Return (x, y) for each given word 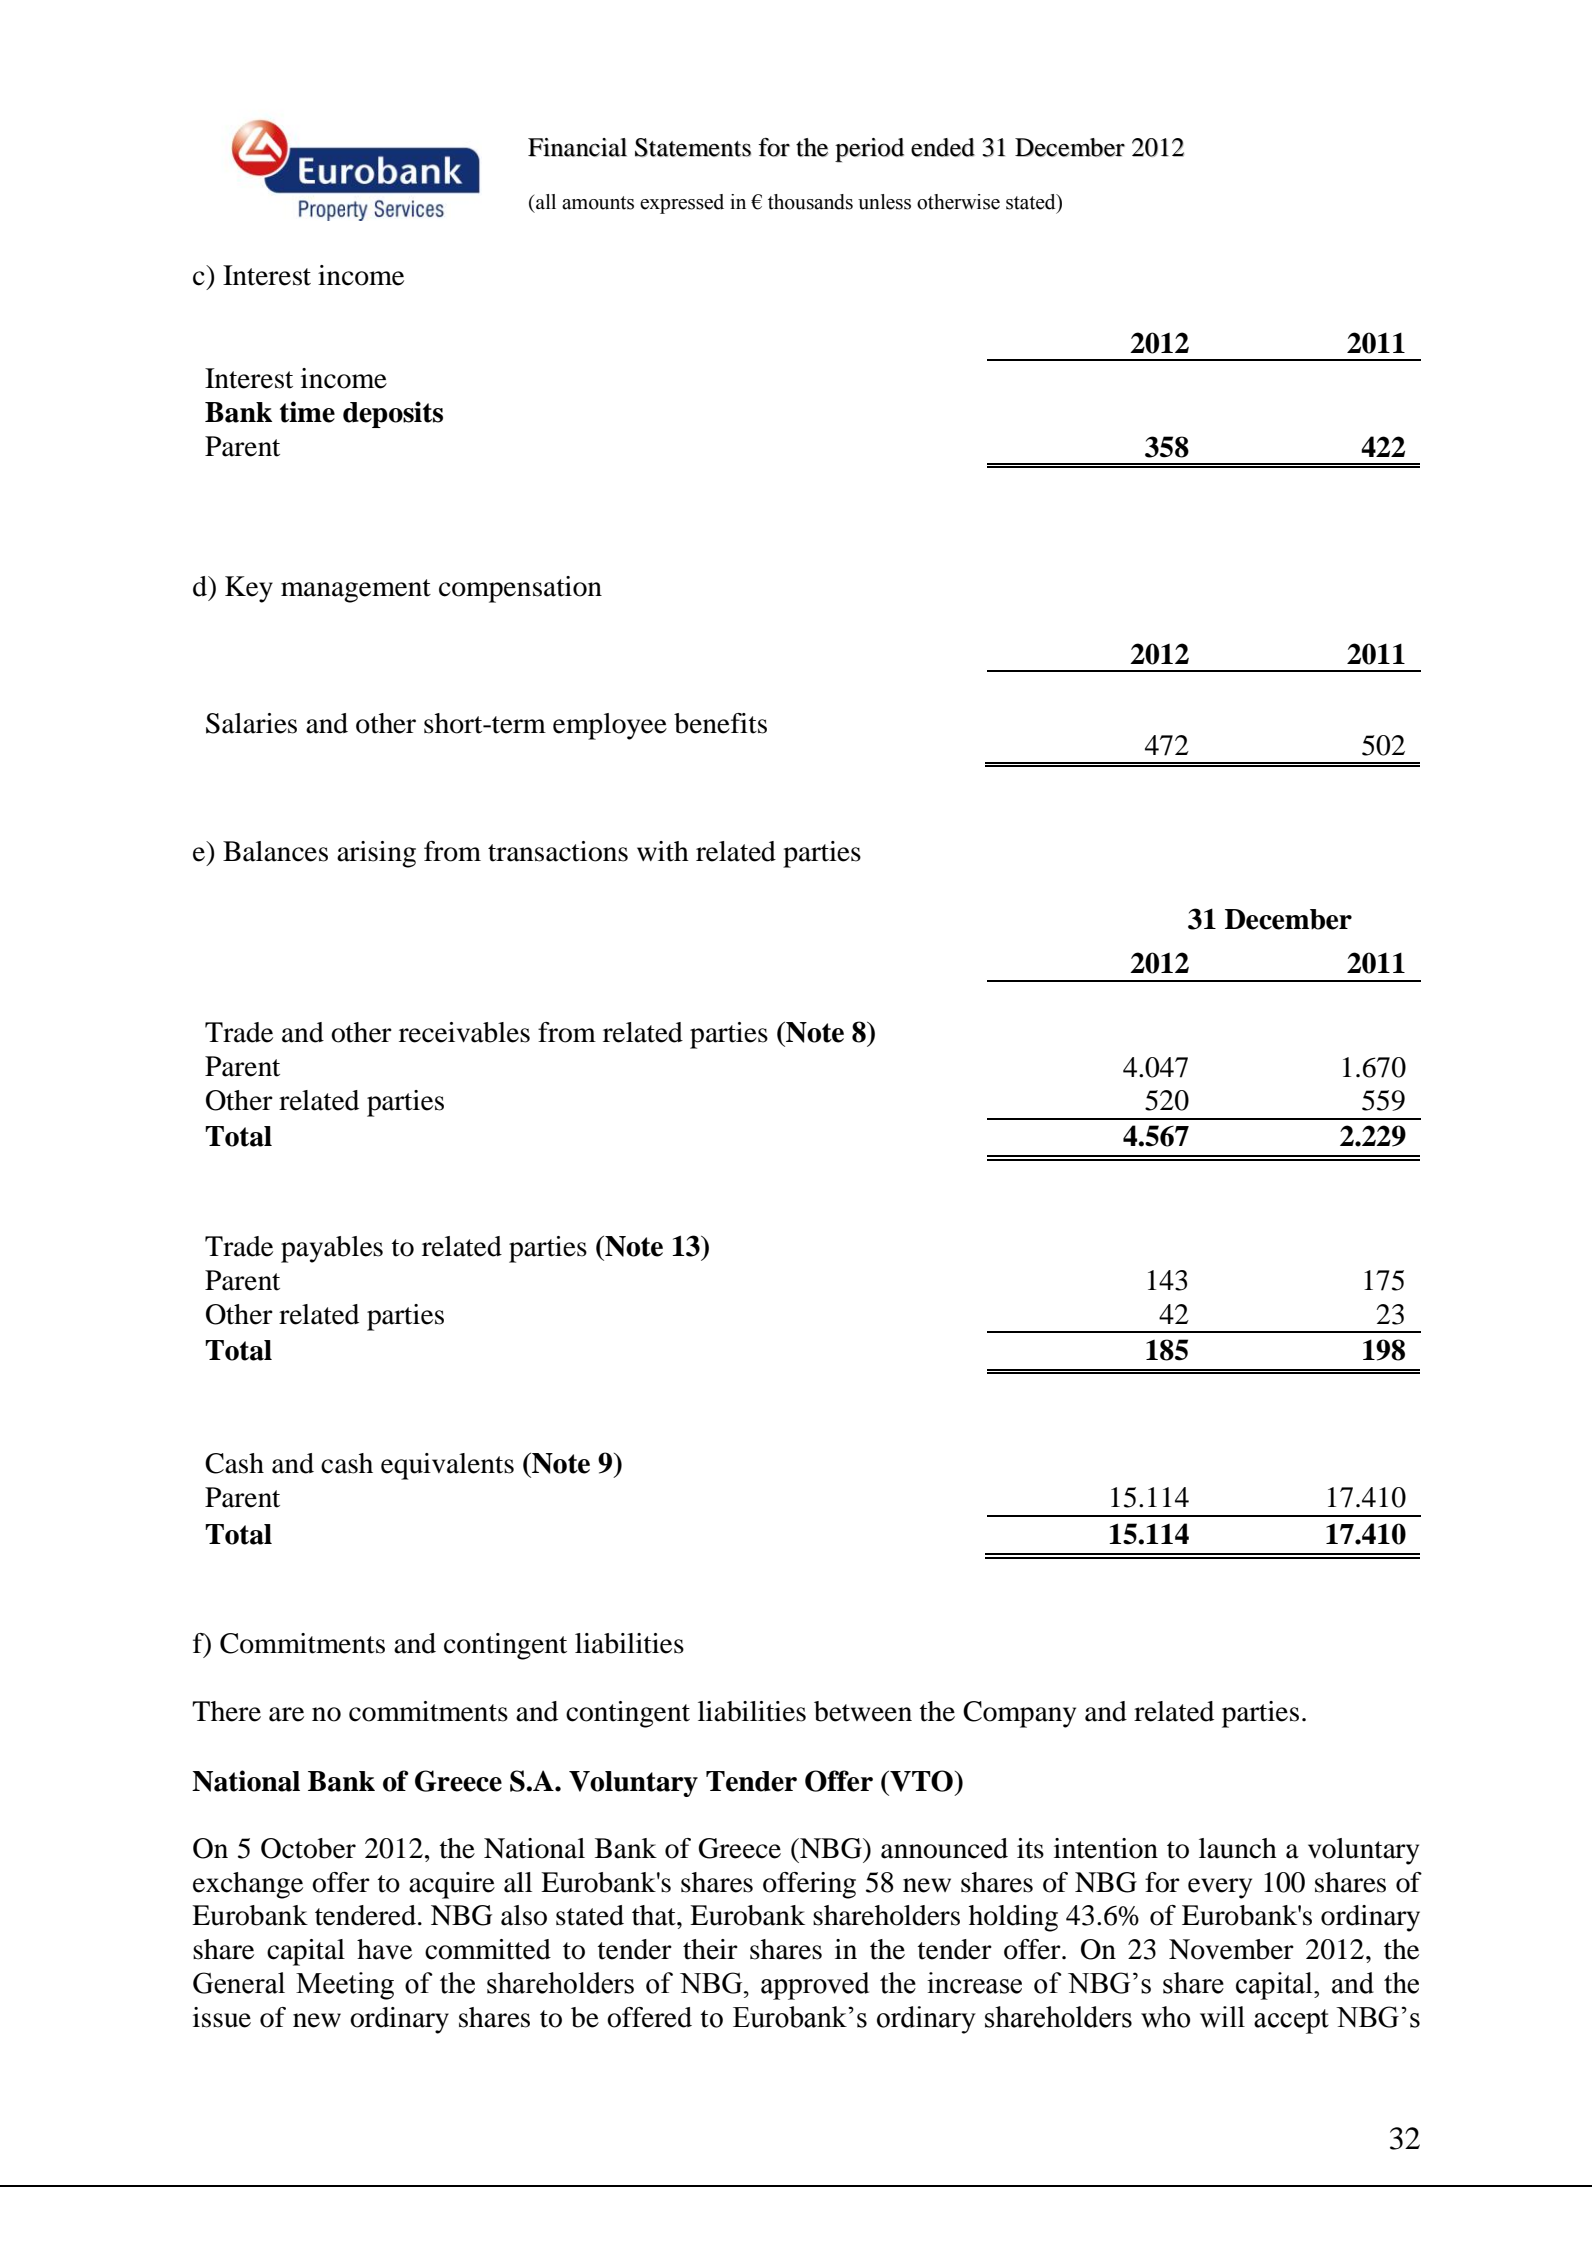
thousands (810, 202)
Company (1019, 1714)
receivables (464, 1032)
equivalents (447, 1466)
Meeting (345, 1986)
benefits (720, 723)
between (863, 1711)
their (710, 1949)
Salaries (251, 723)
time (307, 412)
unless (884, 202)
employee (610, 726)
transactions (558, 851)
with (663, 851)
